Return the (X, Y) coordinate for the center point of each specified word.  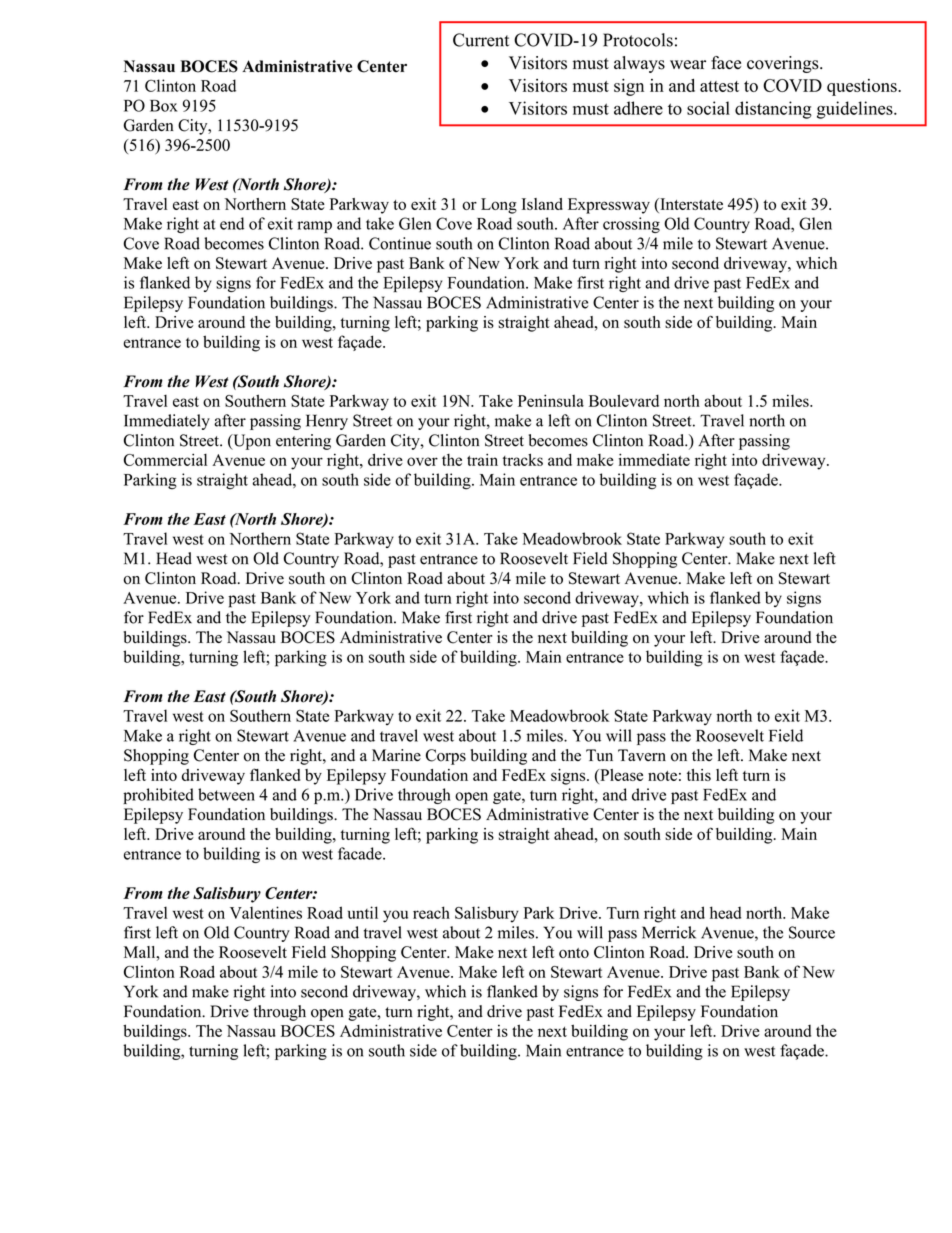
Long (499, 206)
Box (164, 106)
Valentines (266, 912)
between (226, 794)
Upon (251, 442)
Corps (446, 757)
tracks (523, 459)
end (232, 223)
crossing (631, 225)
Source (812, 932)
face (726, 63)
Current (481, 40)
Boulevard (624, 400)
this (699, 775)
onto (574, 953)
